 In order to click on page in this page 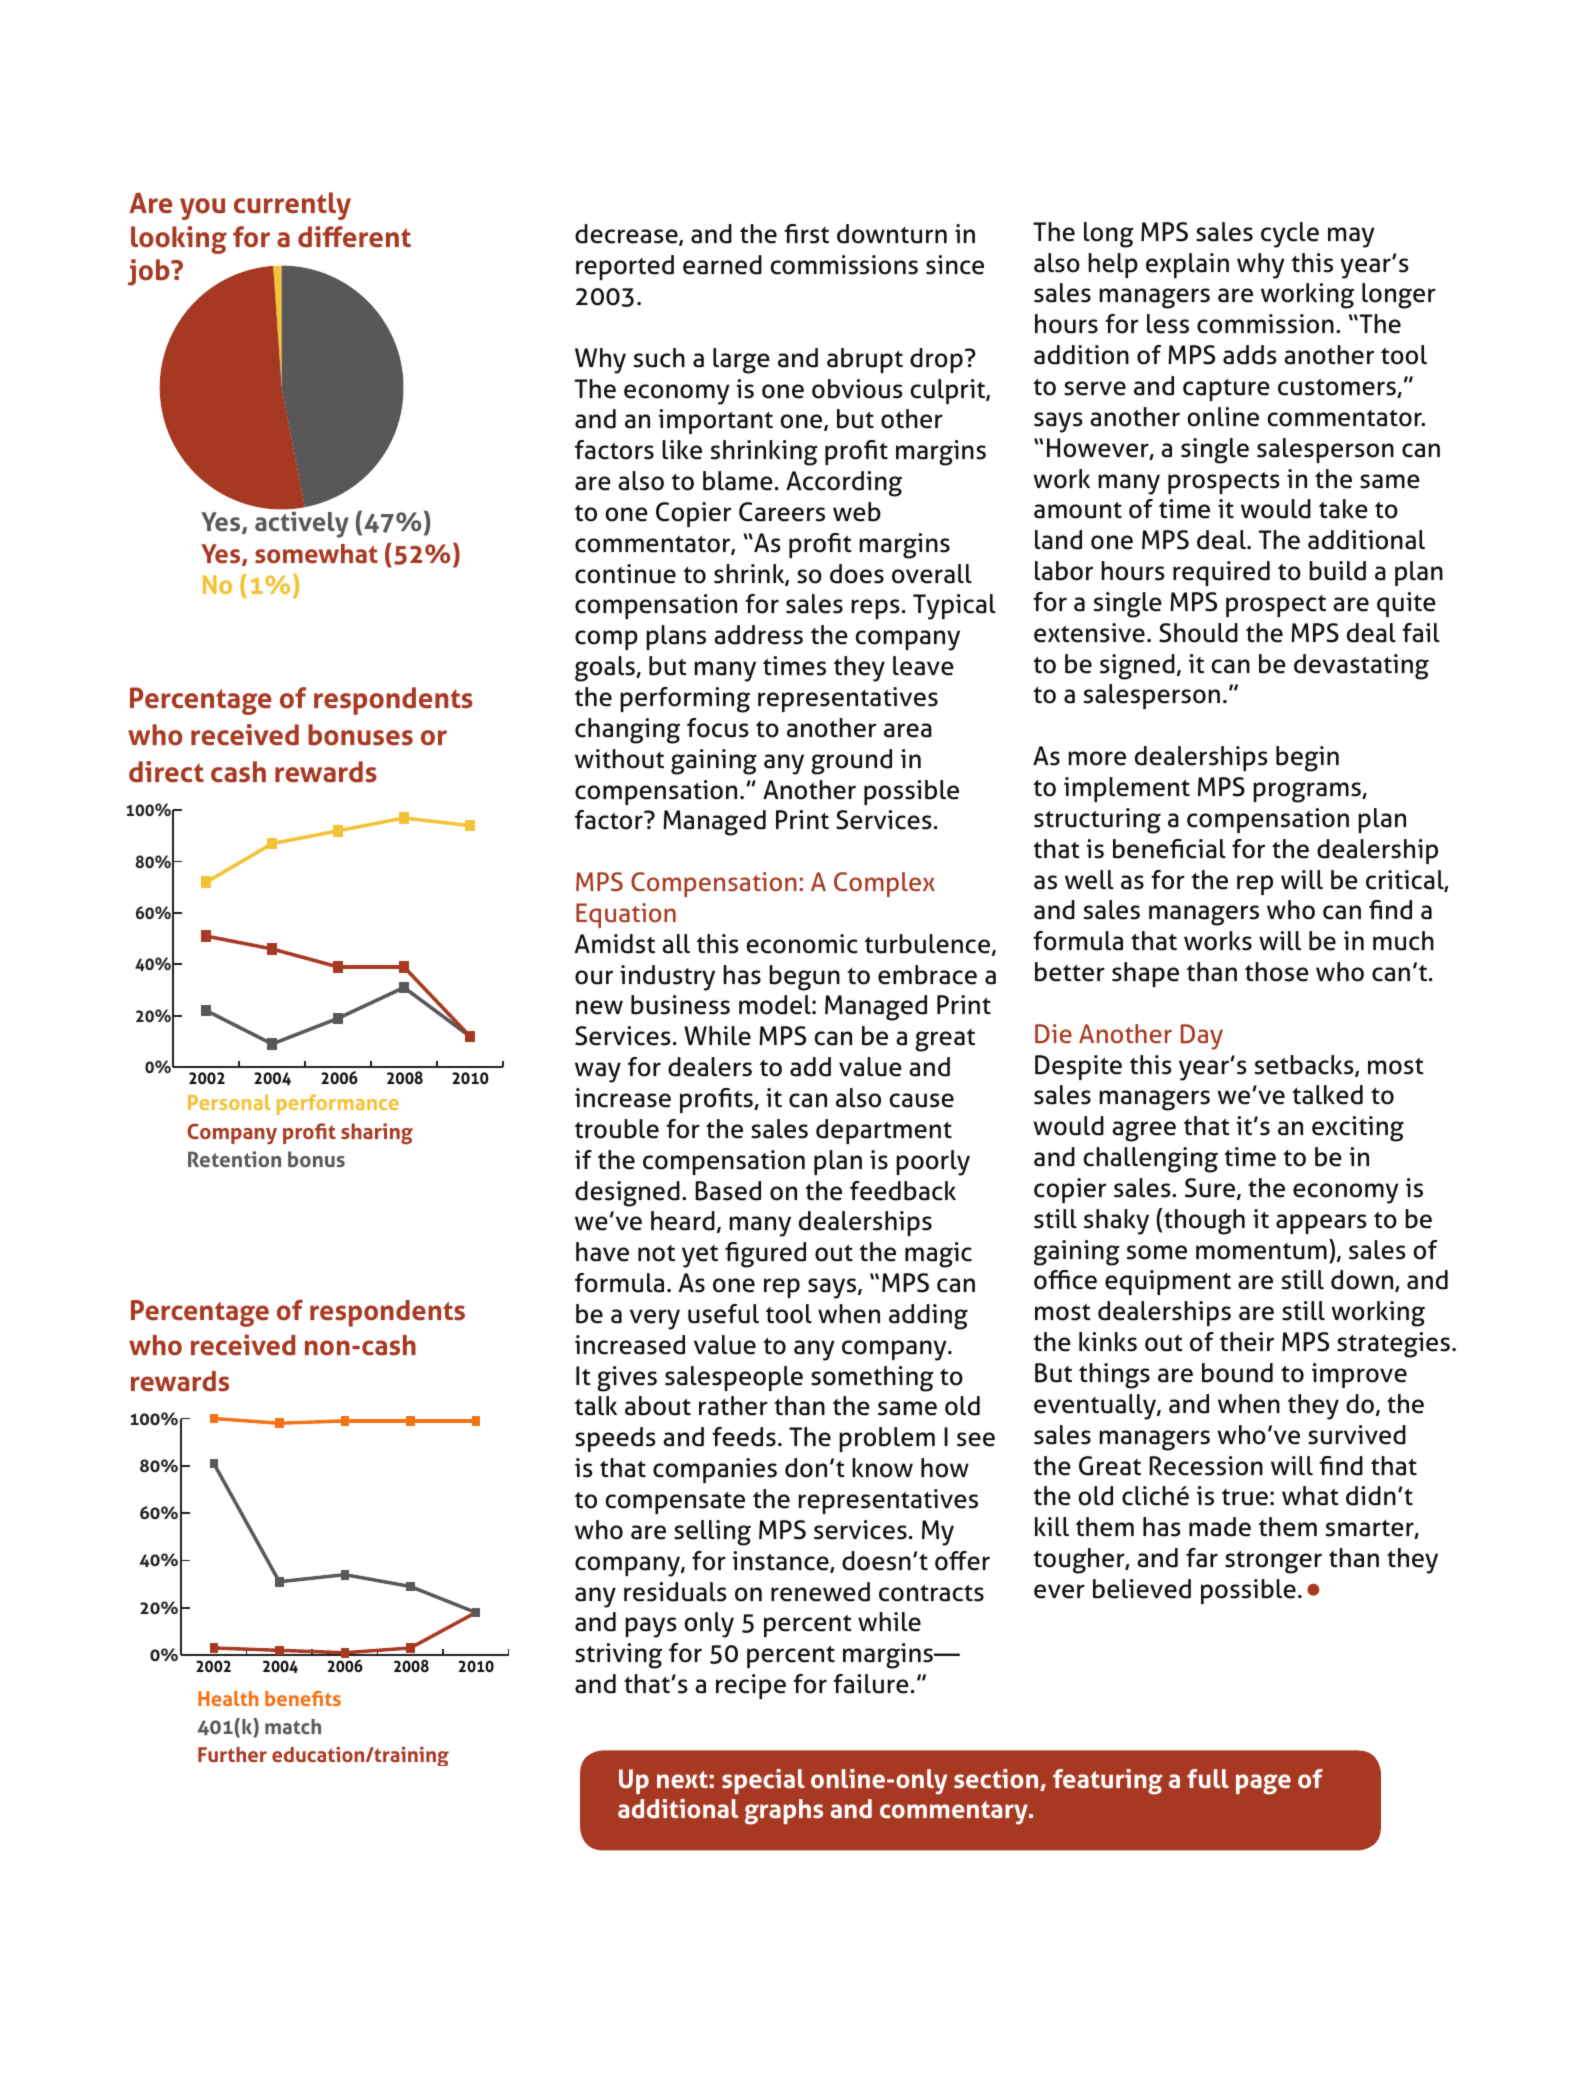, I will do `click(1263, 1784)`.
